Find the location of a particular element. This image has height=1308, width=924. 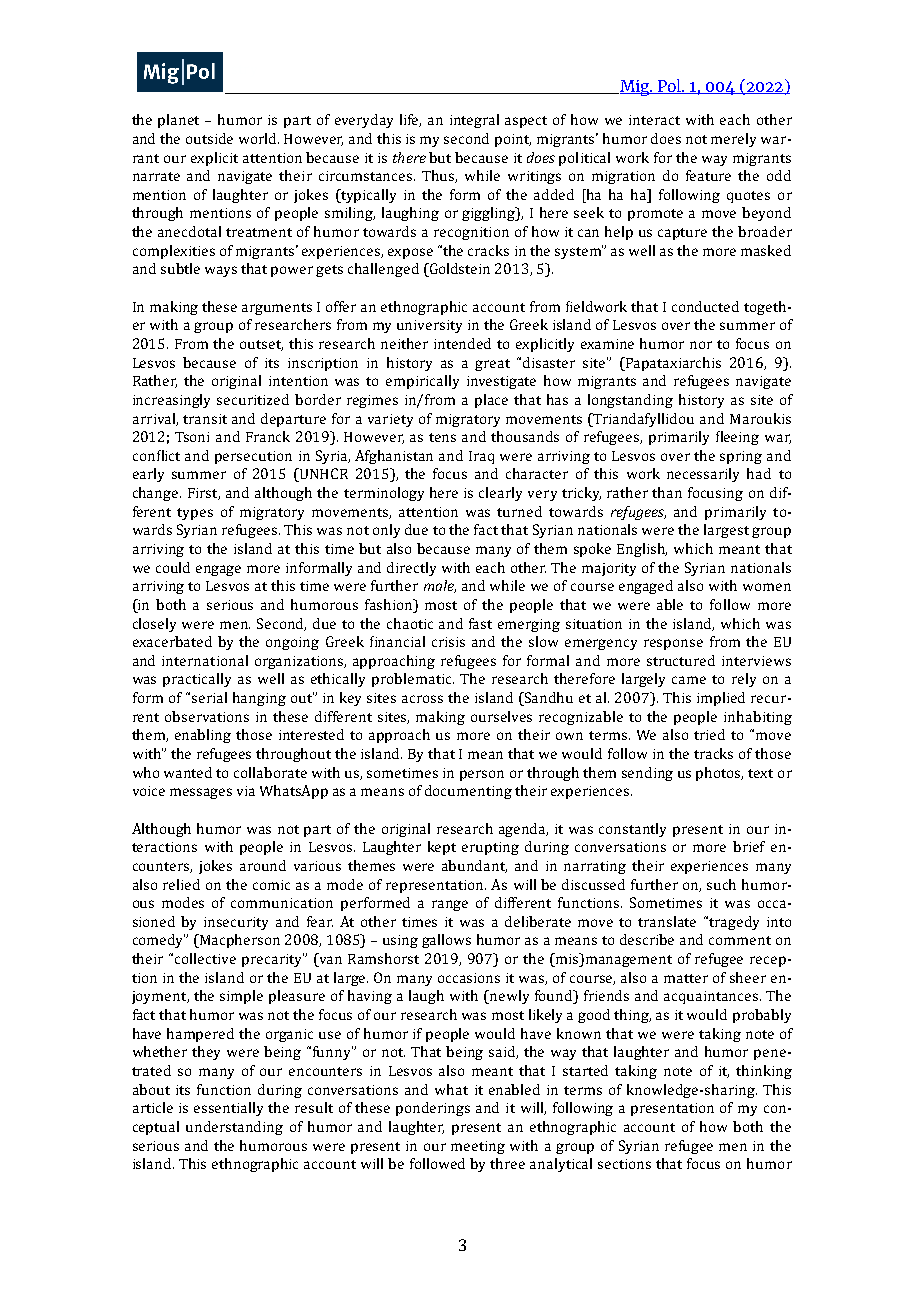

essentially is located at coordinates (228, 1109).
